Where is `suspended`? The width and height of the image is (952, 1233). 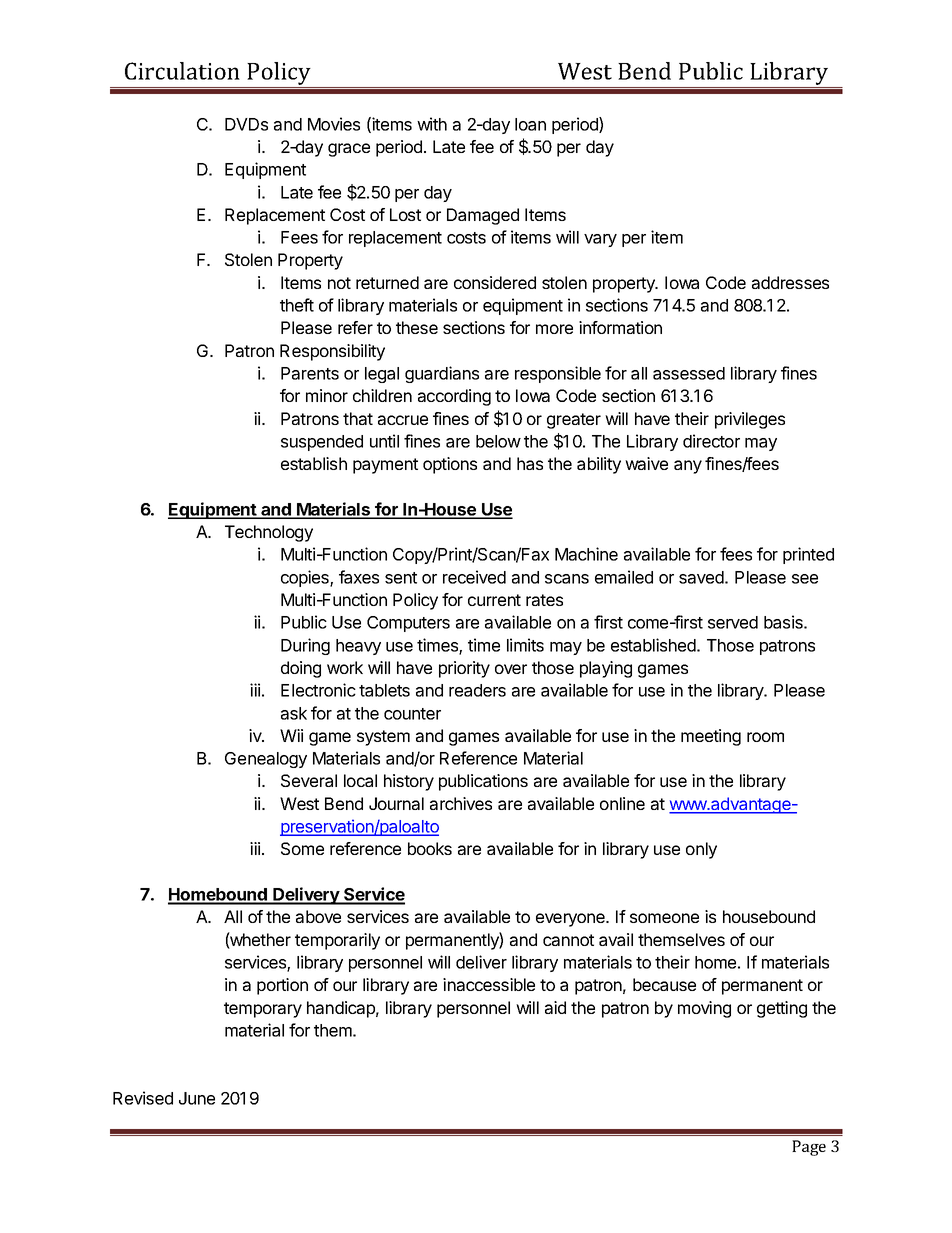
suspended is located at coordinates (322, 443).
